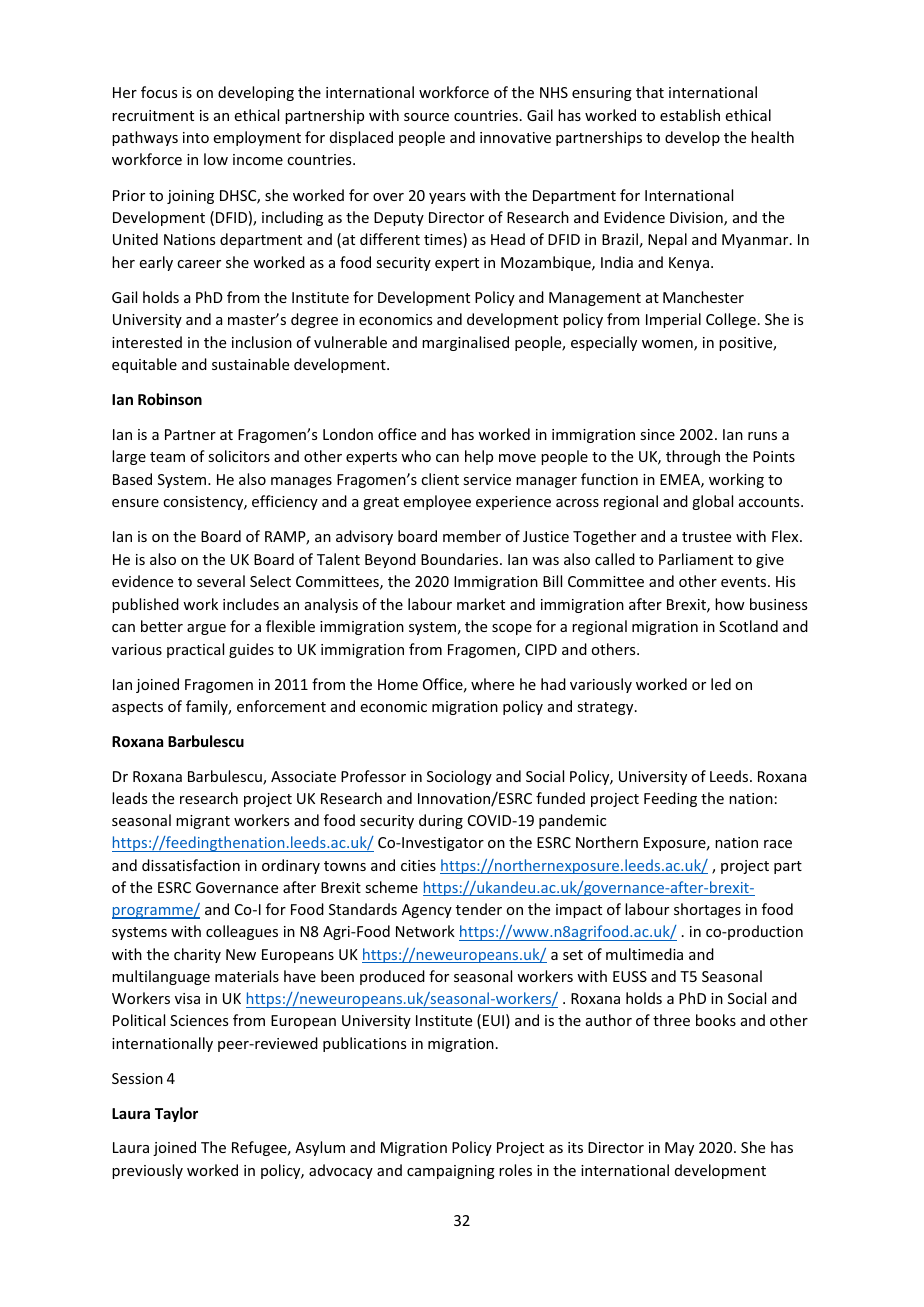  What do you see at coordinates (730, 604) in the document?
I see `how` at bounding box center [730, 604].
